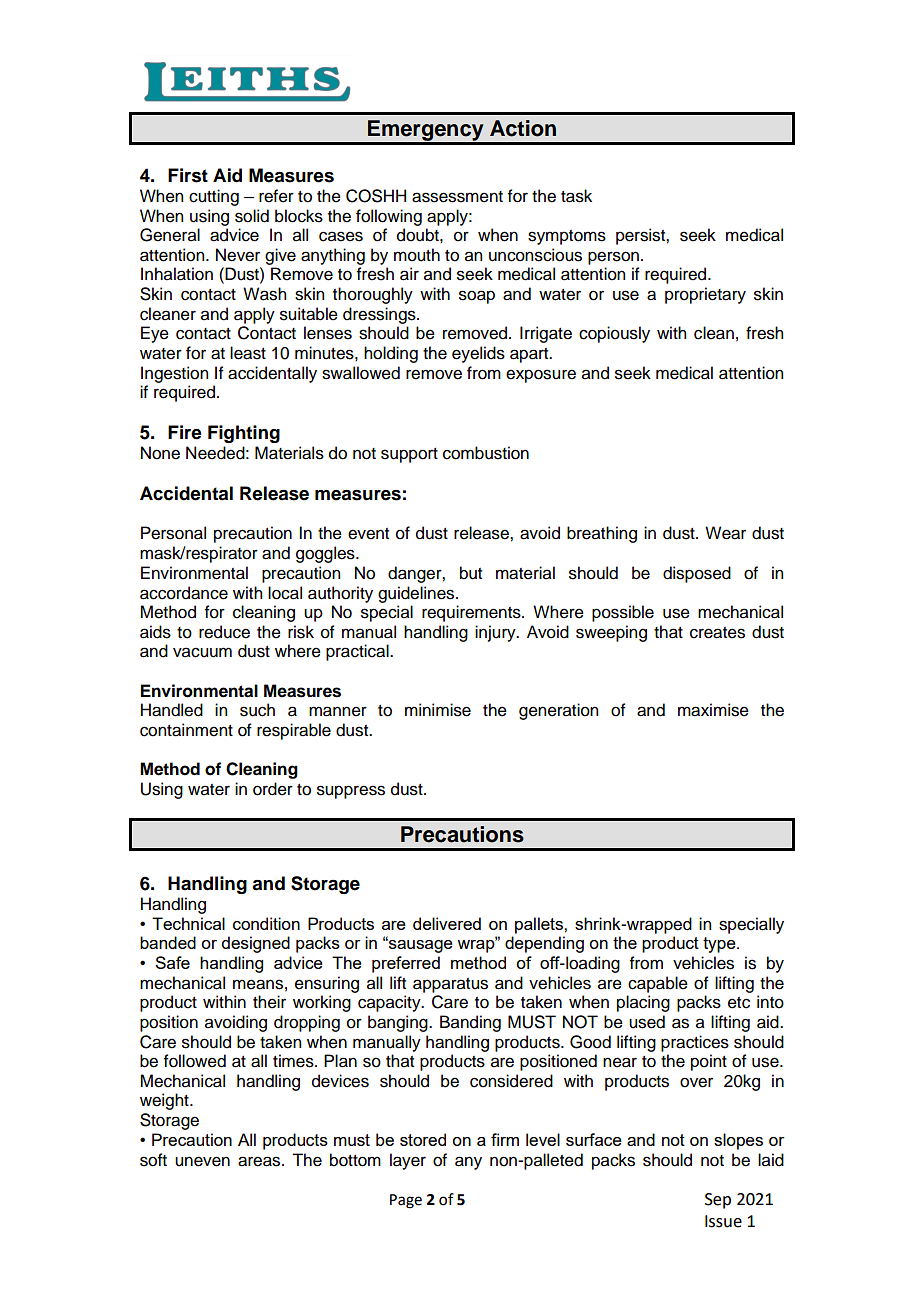  I want to click on type, so click(720, 945).
